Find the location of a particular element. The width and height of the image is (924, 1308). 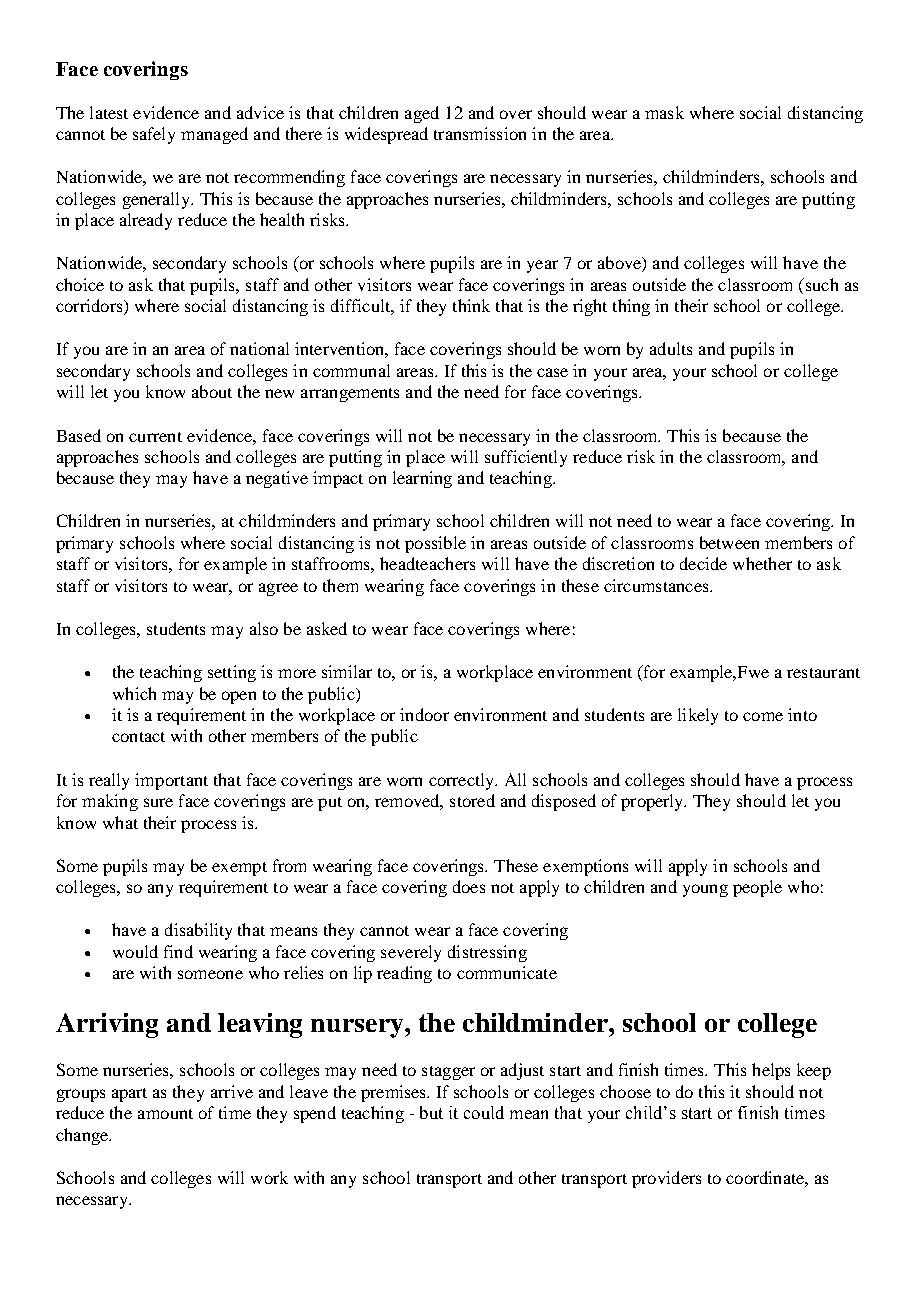

restaurant is located at coordinates (823, 673).
